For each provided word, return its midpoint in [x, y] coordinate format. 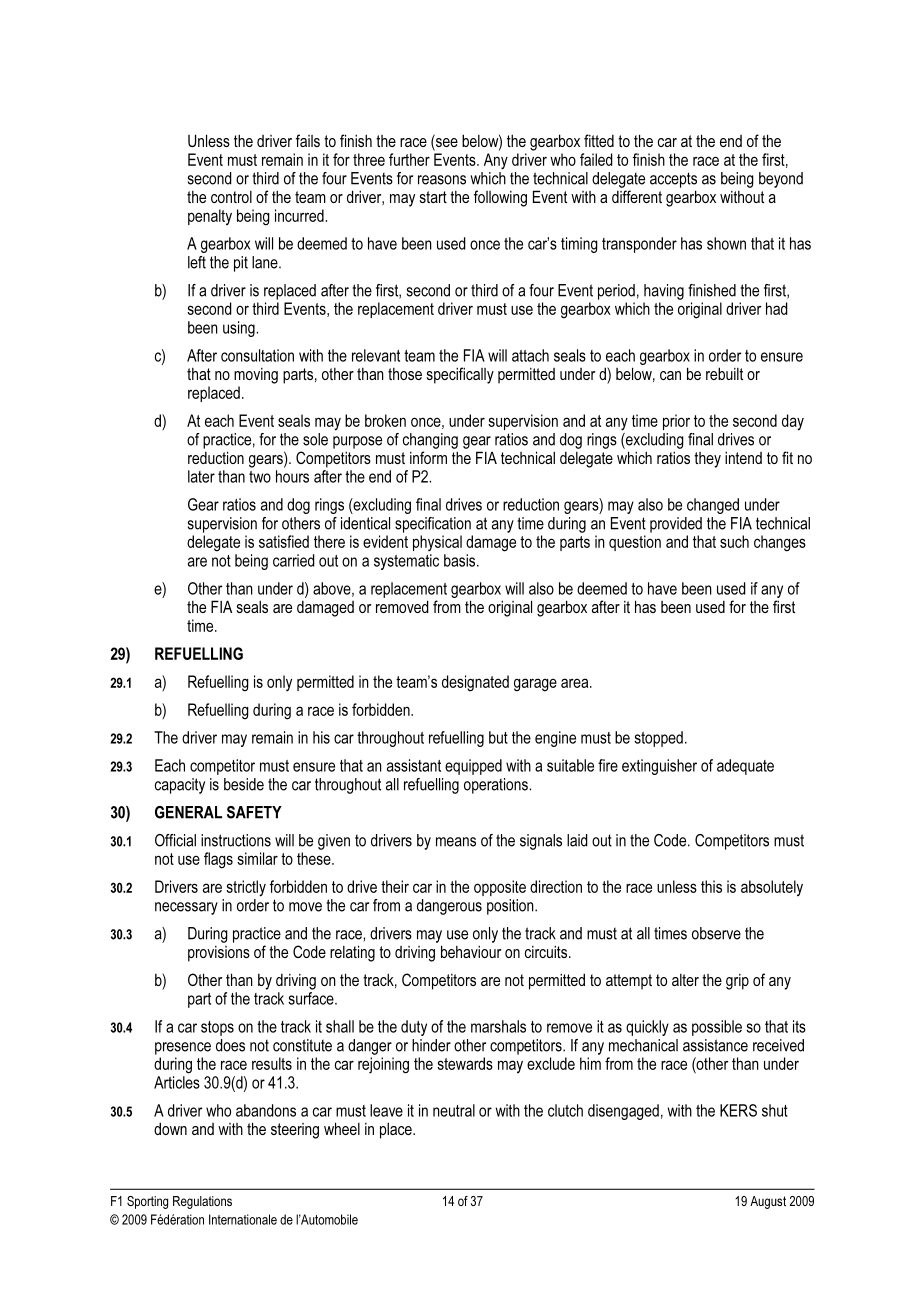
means [456, 842]
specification [433, 525]
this [711, 886]
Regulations [202, 1202]
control [231, 197]
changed [713, 506]
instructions [236, 840]
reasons [442, 180]
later [201, 476]
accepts [673, 180]
